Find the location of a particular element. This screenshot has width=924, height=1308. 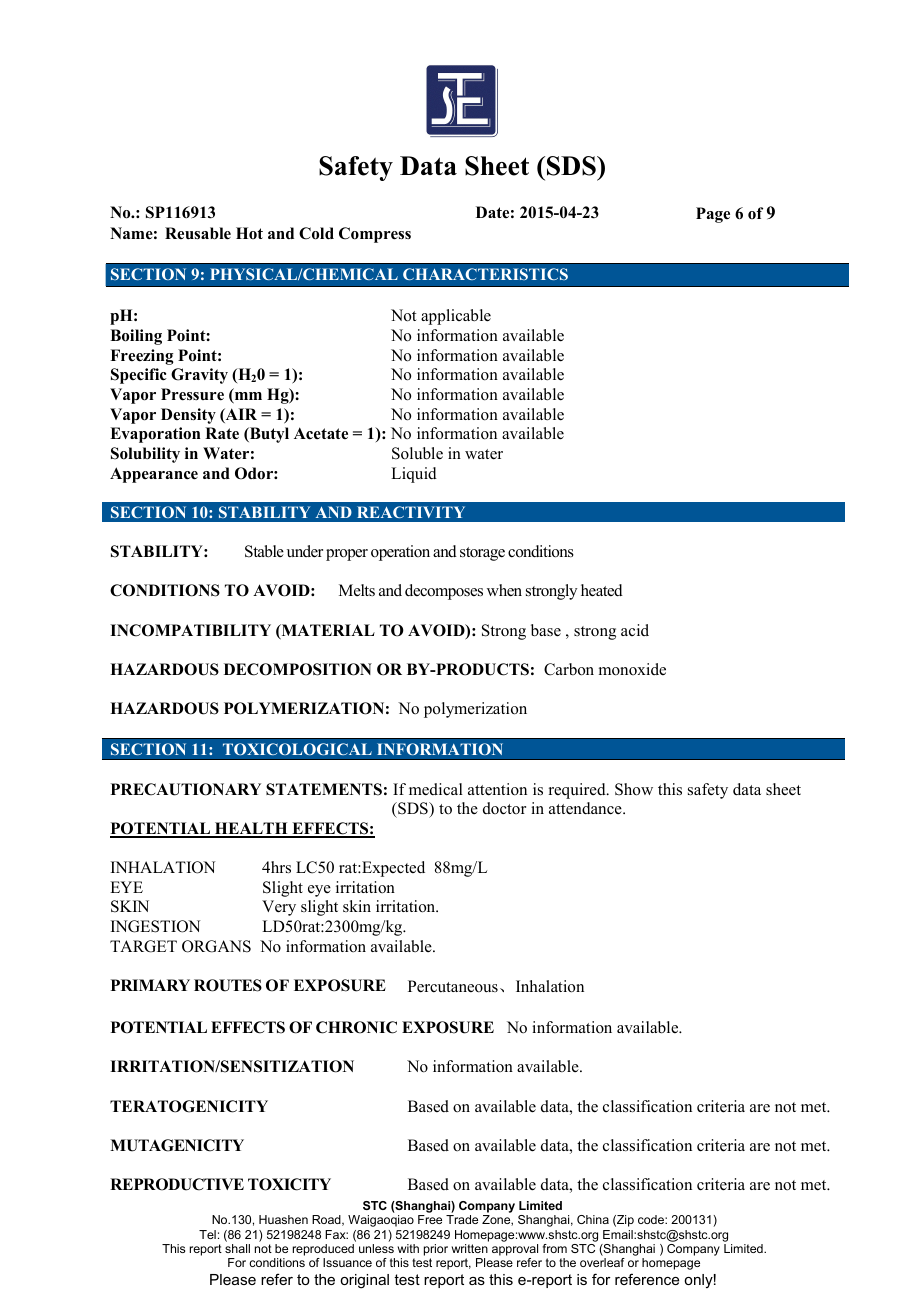

heated is located at coordinates (602, 590).
